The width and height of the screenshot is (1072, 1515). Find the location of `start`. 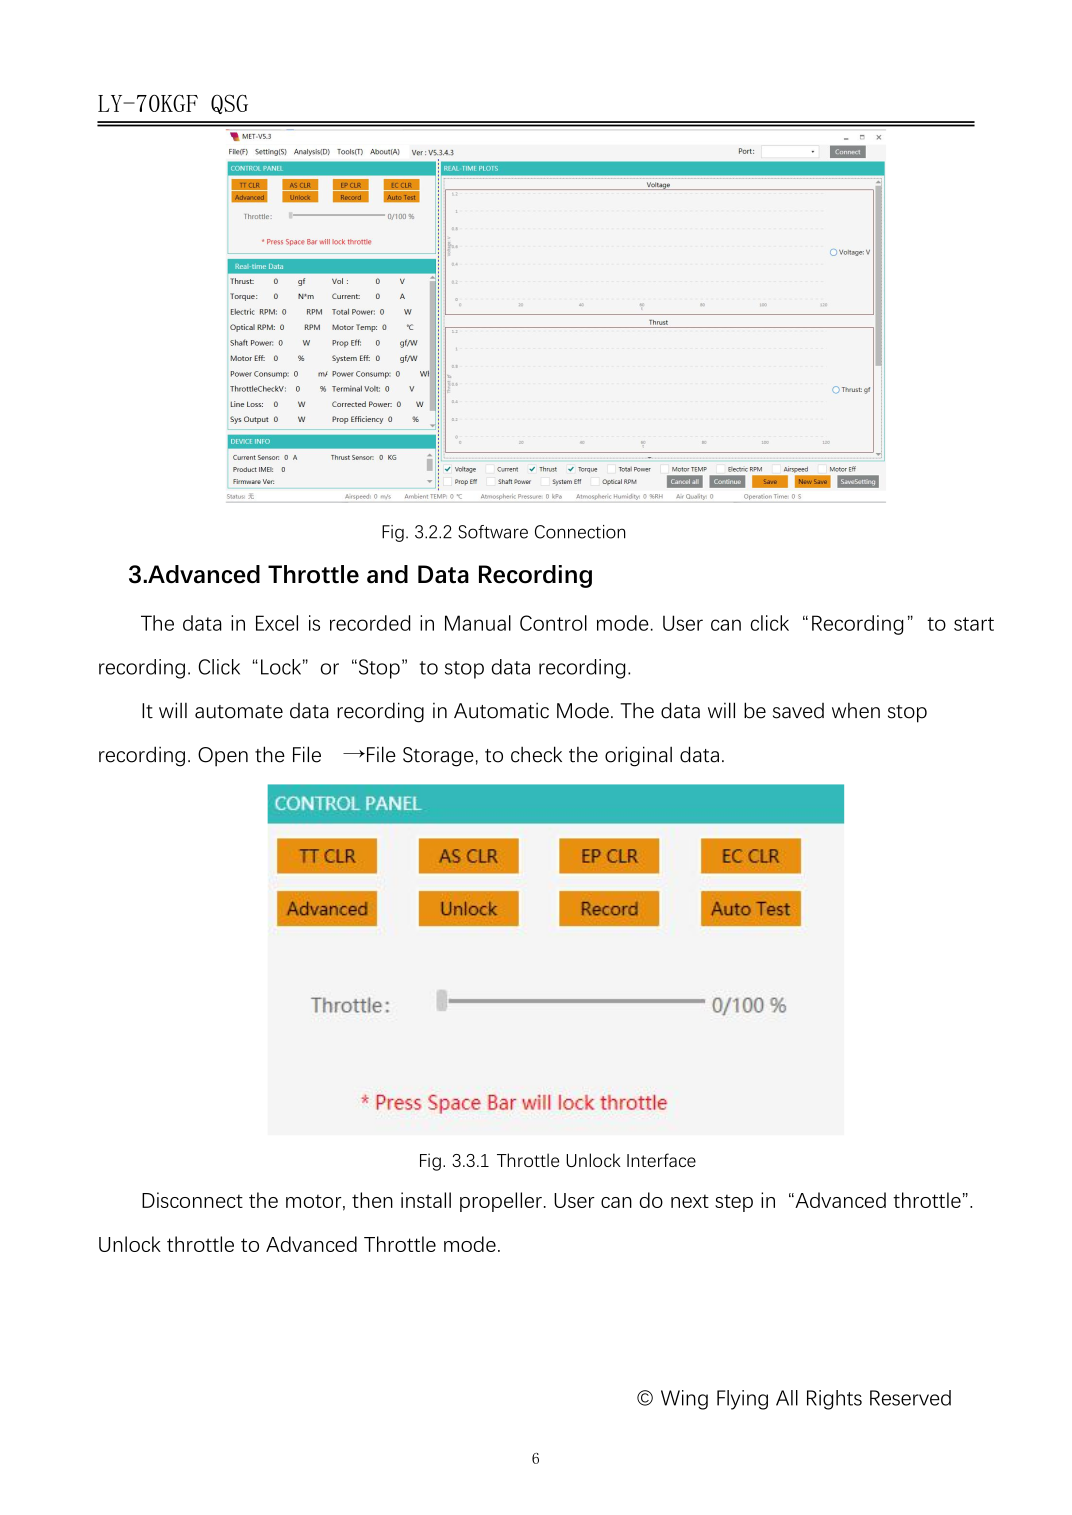

start is located at coordinates (974, 624).
